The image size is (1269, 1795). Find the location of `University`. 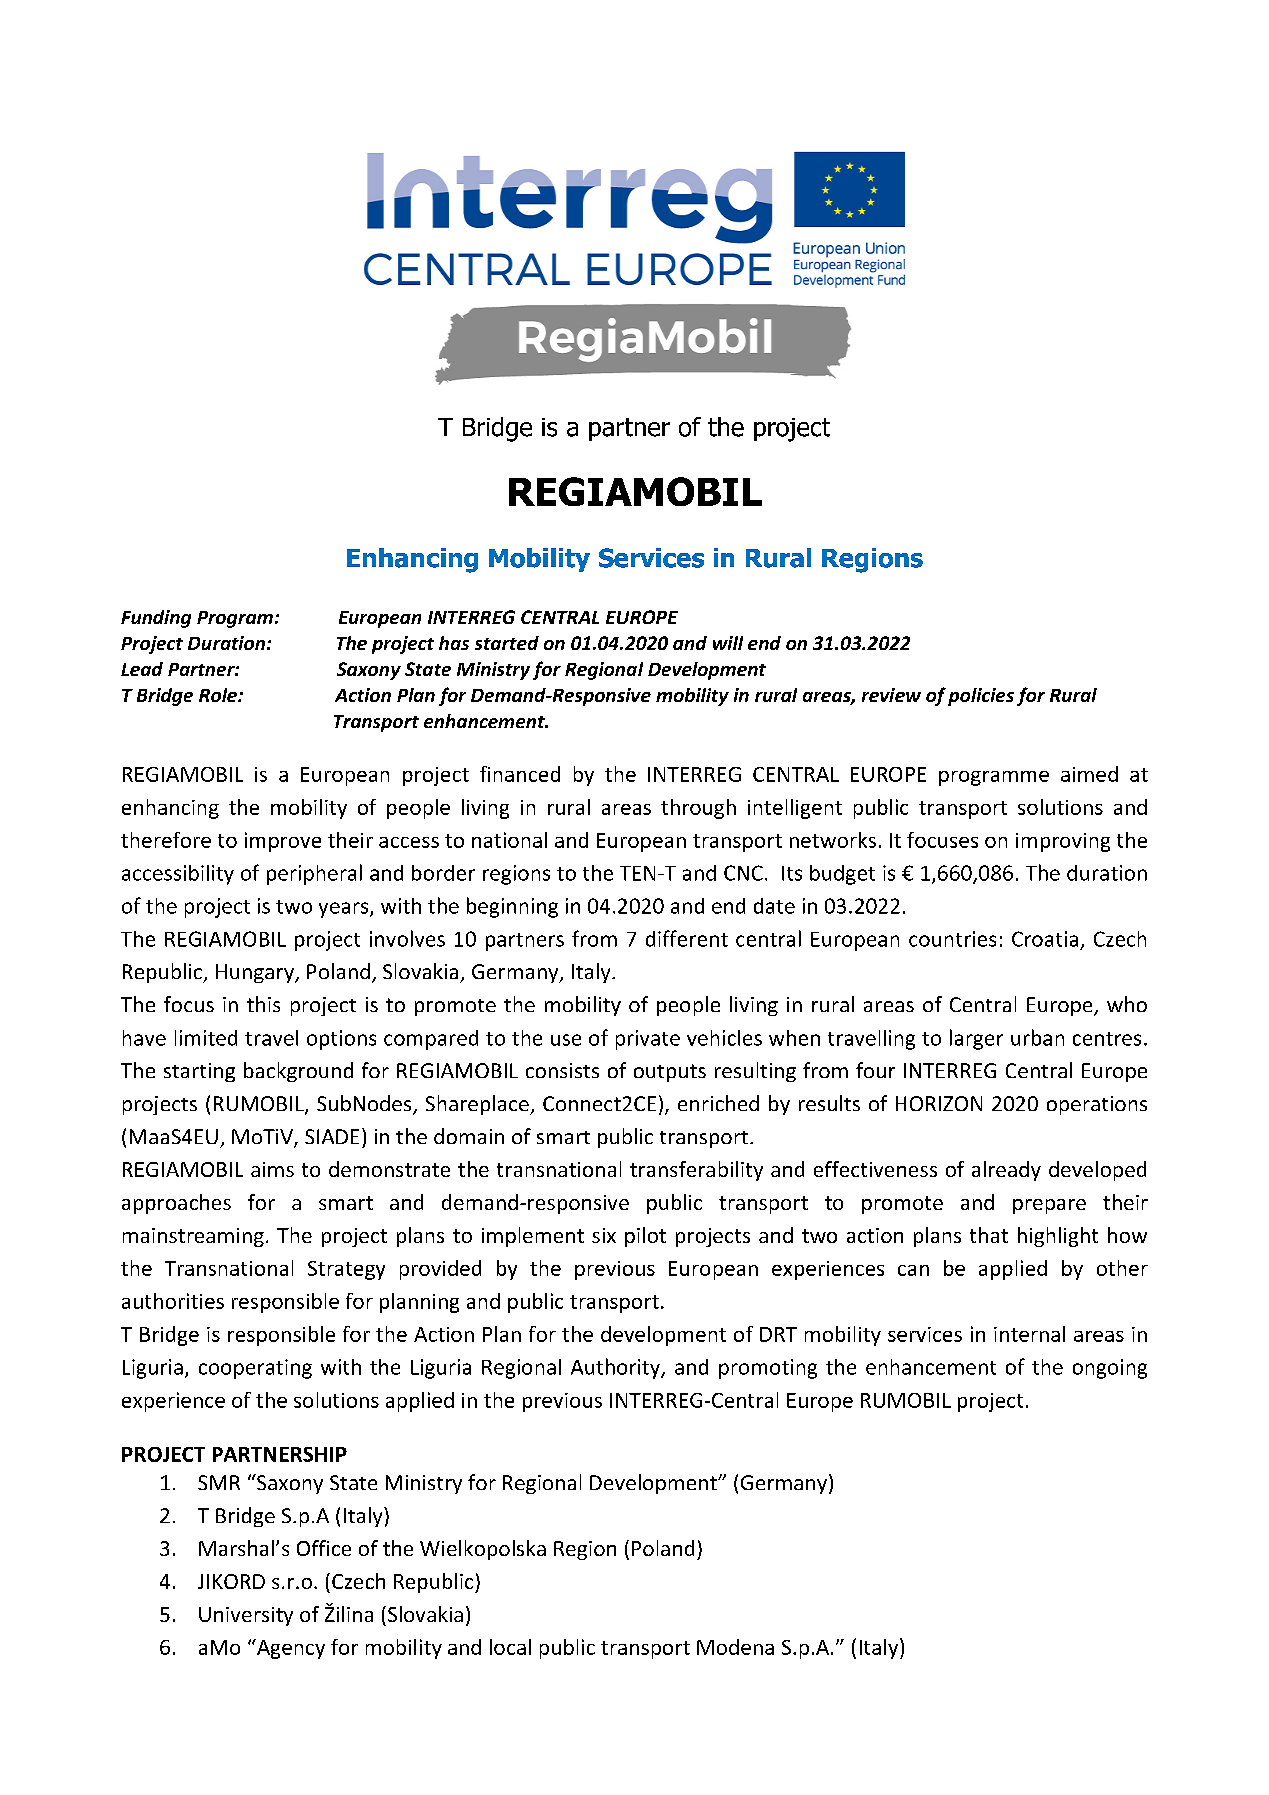

University is located at coordinates (246, 1616).
